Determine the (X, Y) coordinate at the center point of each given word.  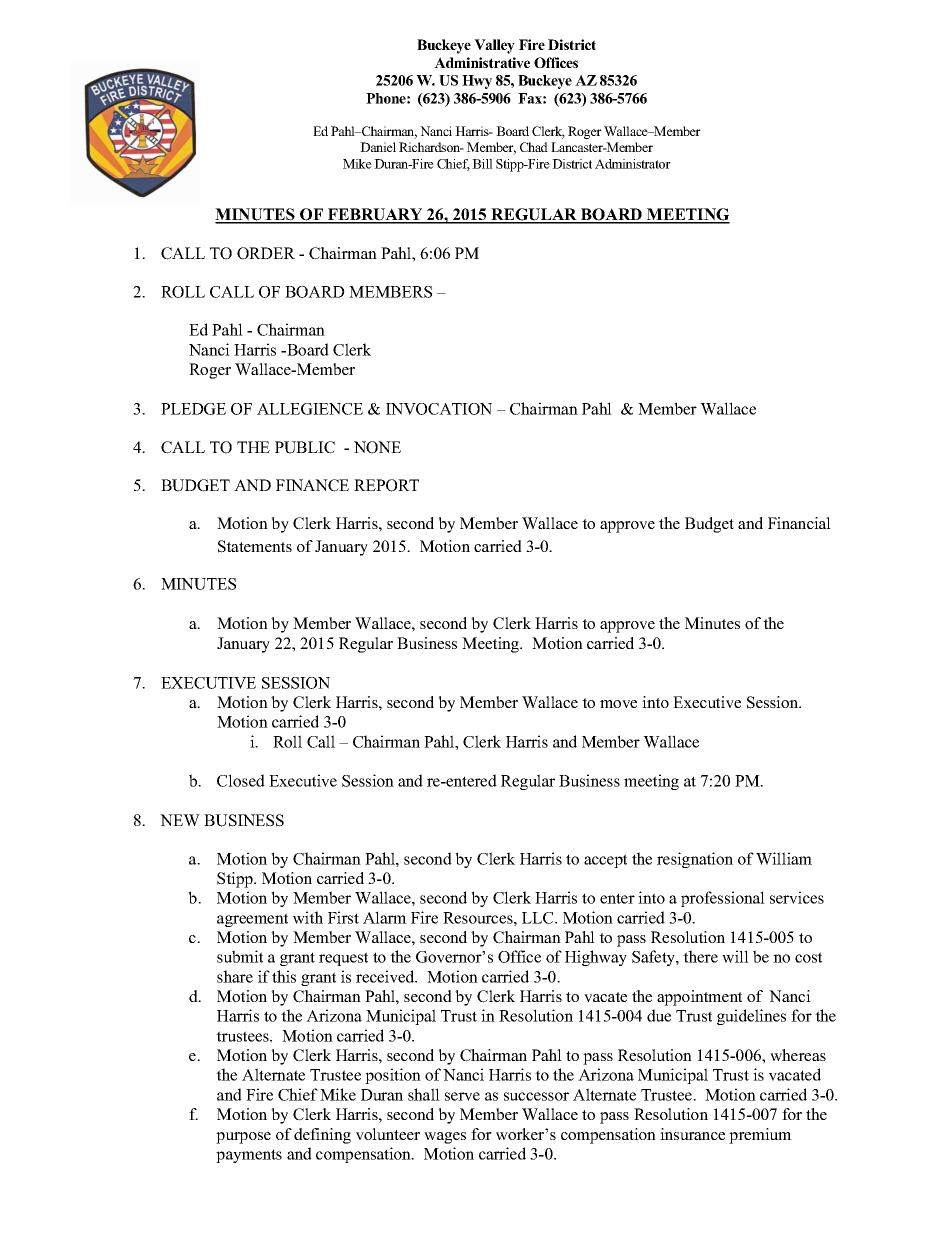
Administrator (633, 164)
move (618, 704)
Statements (255, 546)
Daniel (378, 147)
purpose (243, 1138)
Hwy (477, 82)
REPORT (386, 485)
